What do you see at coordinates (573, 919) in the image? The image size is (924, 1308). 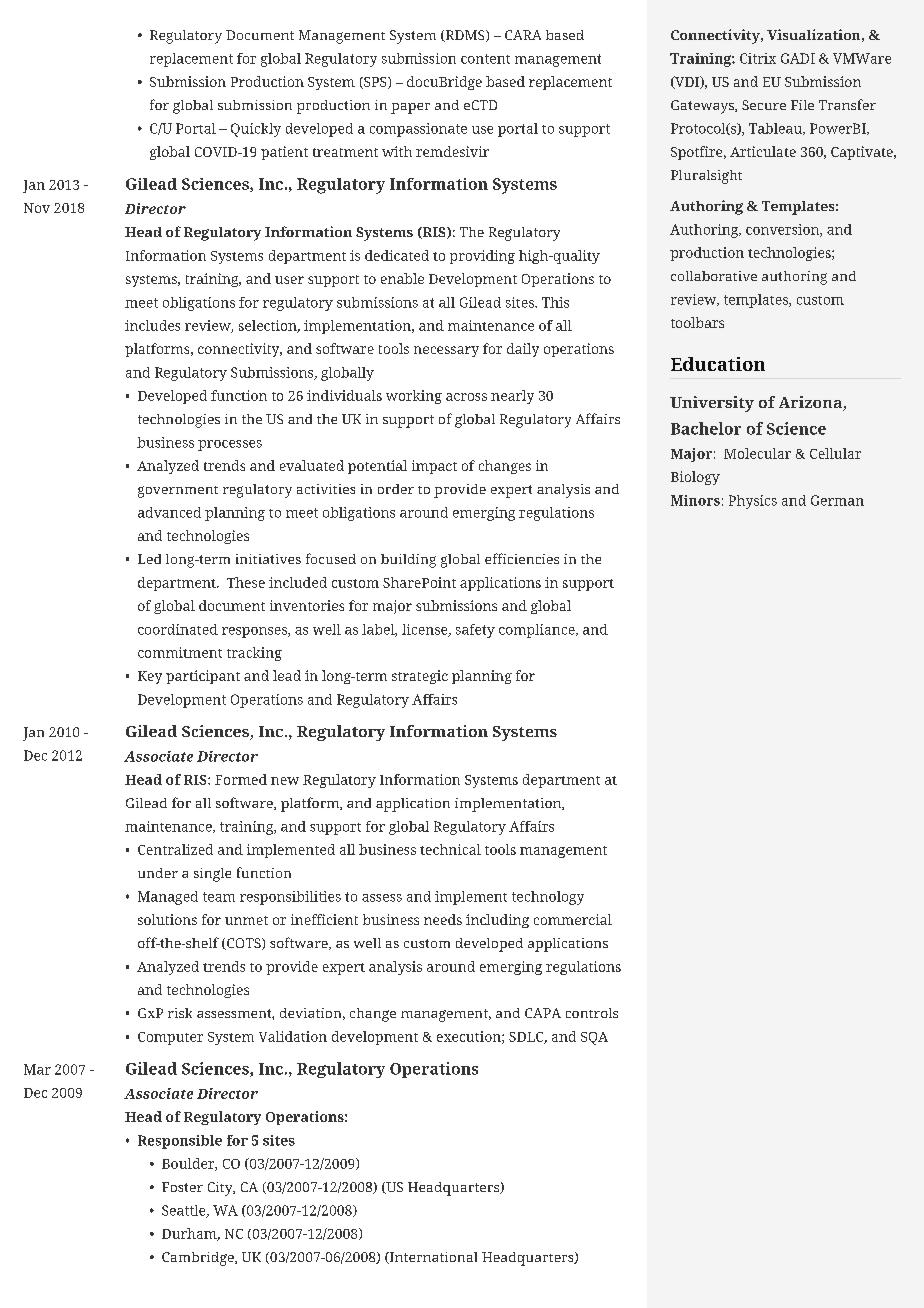 I see `commercial` at bounding box center [573, 919].
